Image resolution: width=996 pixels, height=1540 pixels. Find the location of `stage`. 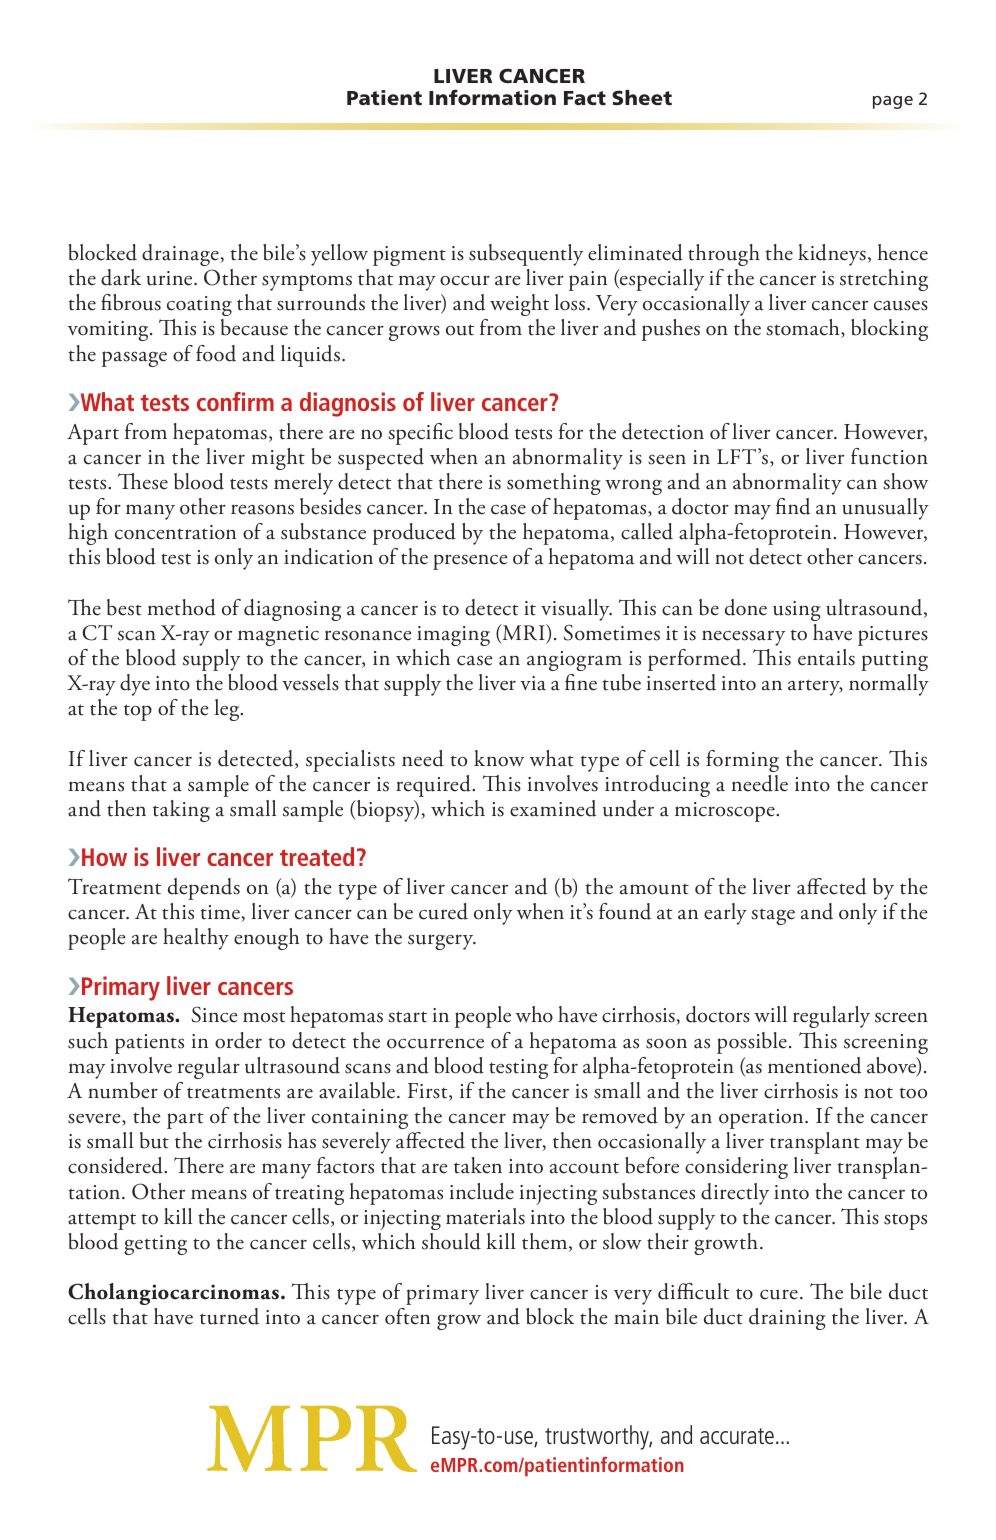

stage is located at coordinates (773, 917).
